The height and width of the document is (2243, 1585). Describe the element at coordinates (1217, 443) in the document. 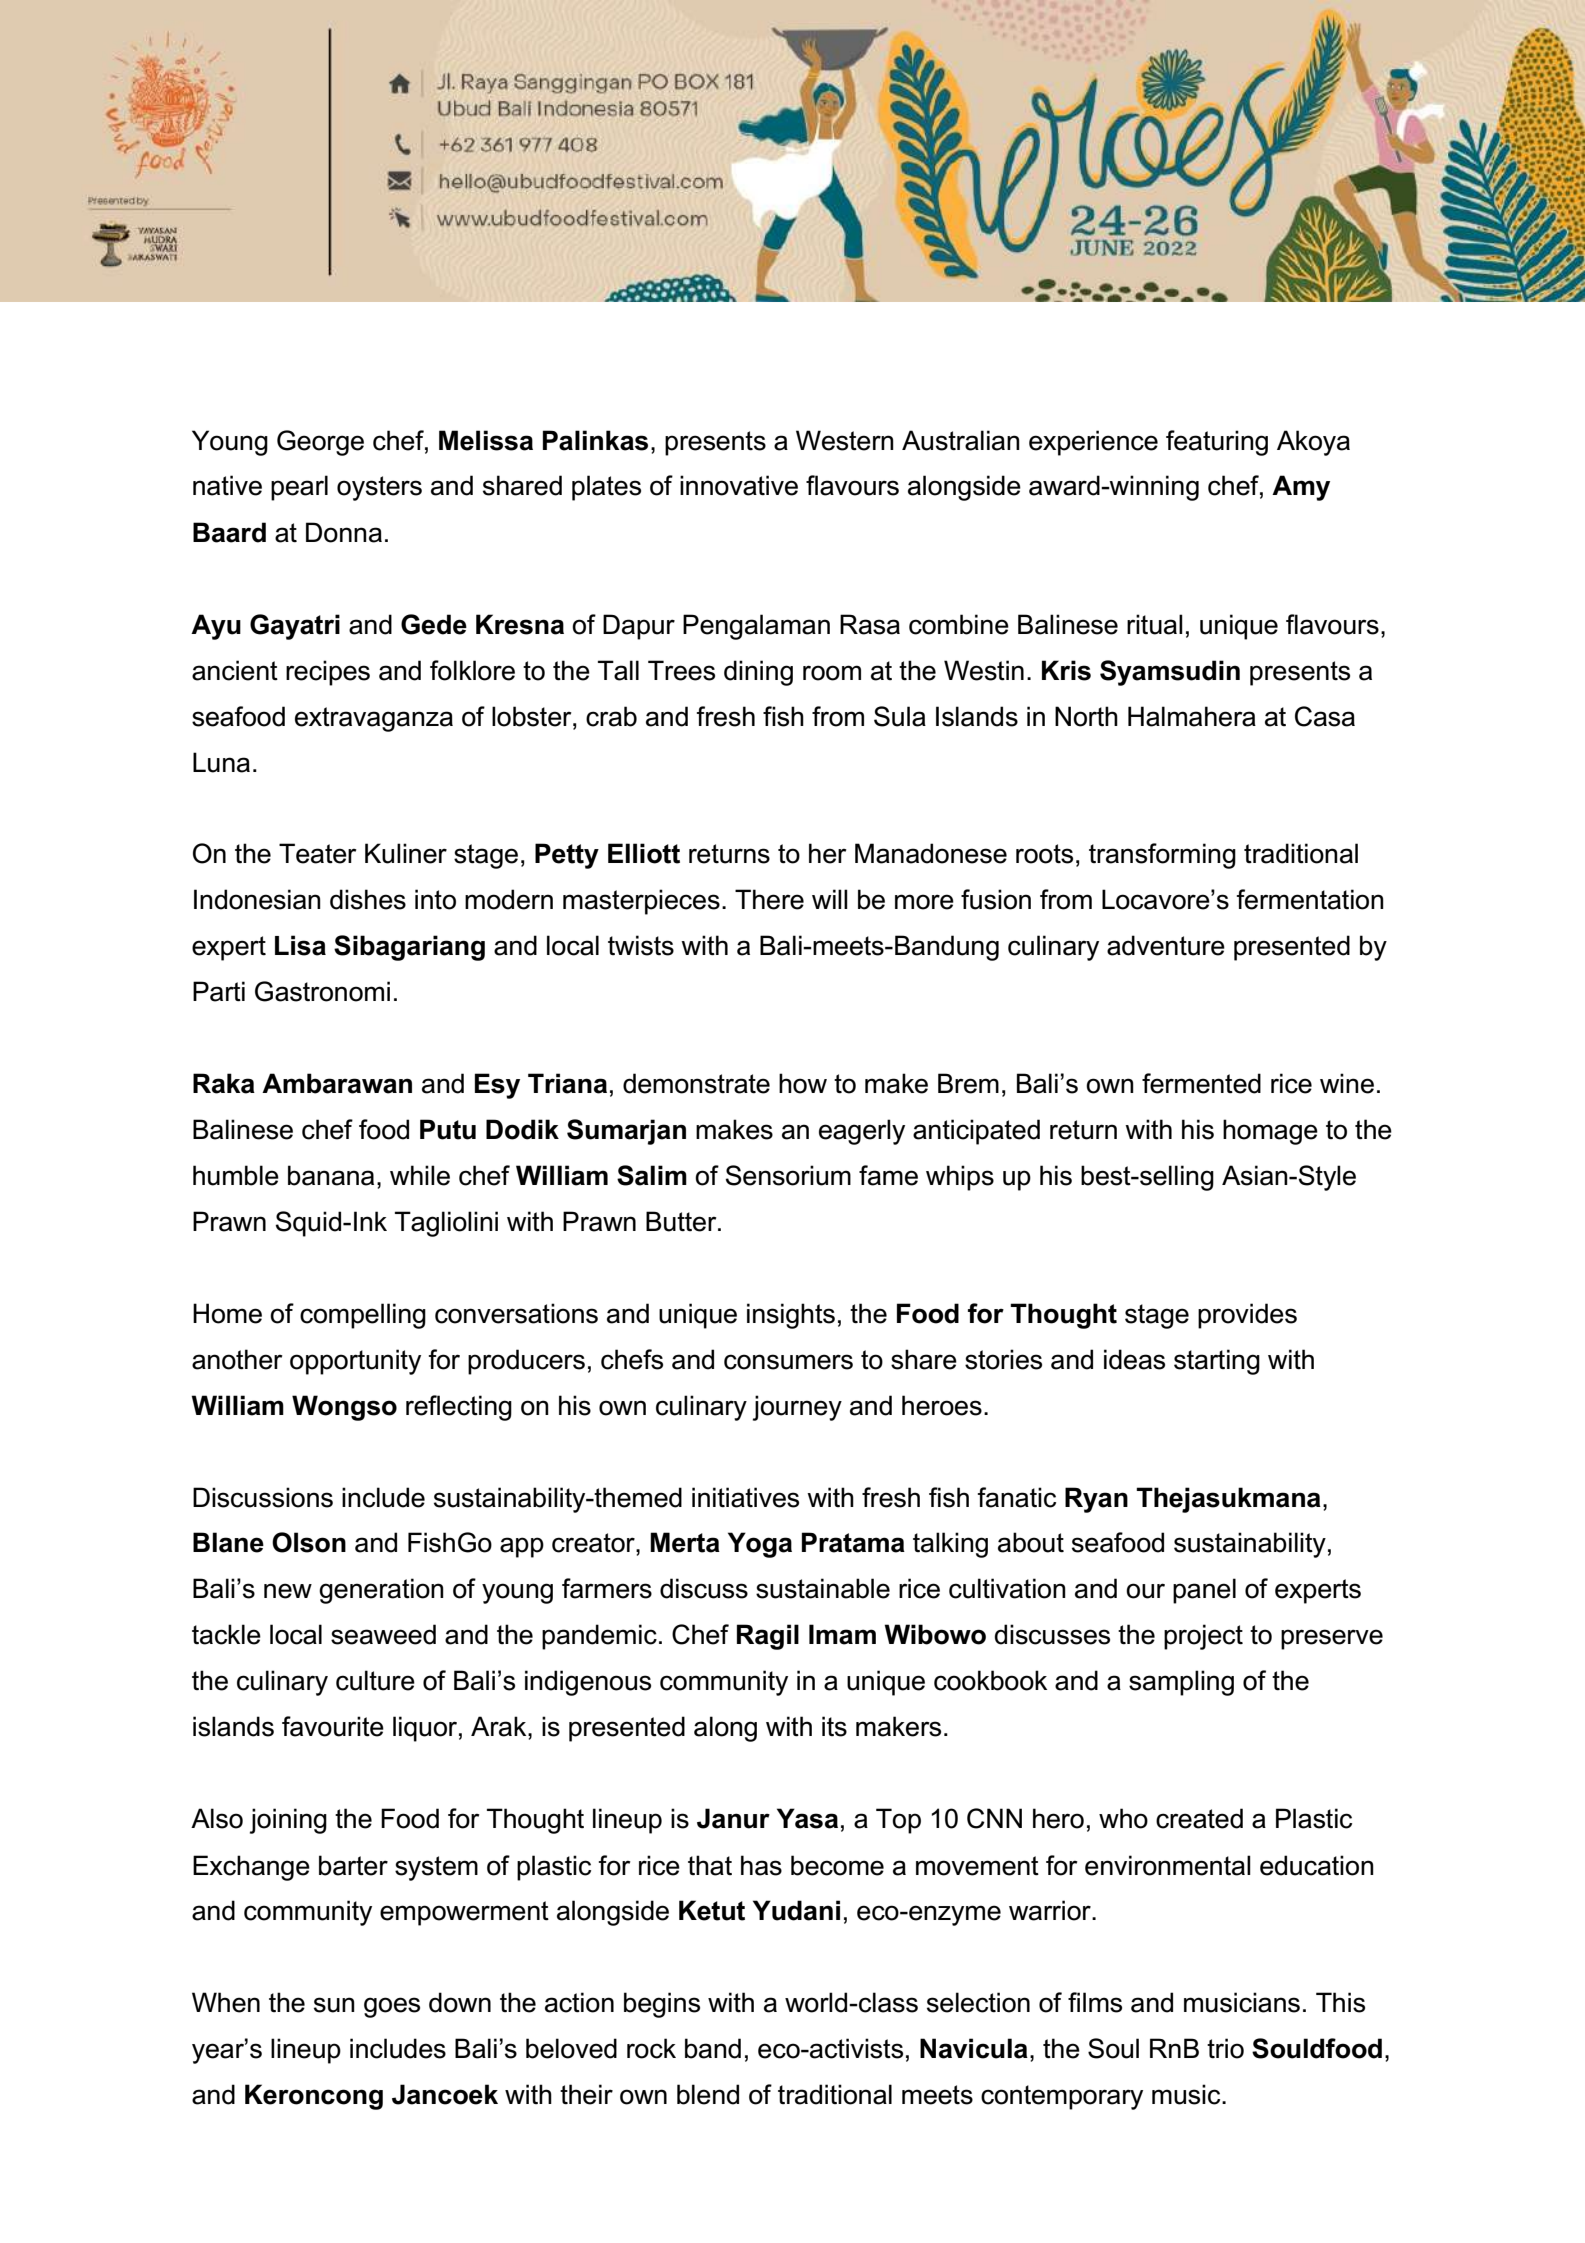

I see `featuring` at that location.
